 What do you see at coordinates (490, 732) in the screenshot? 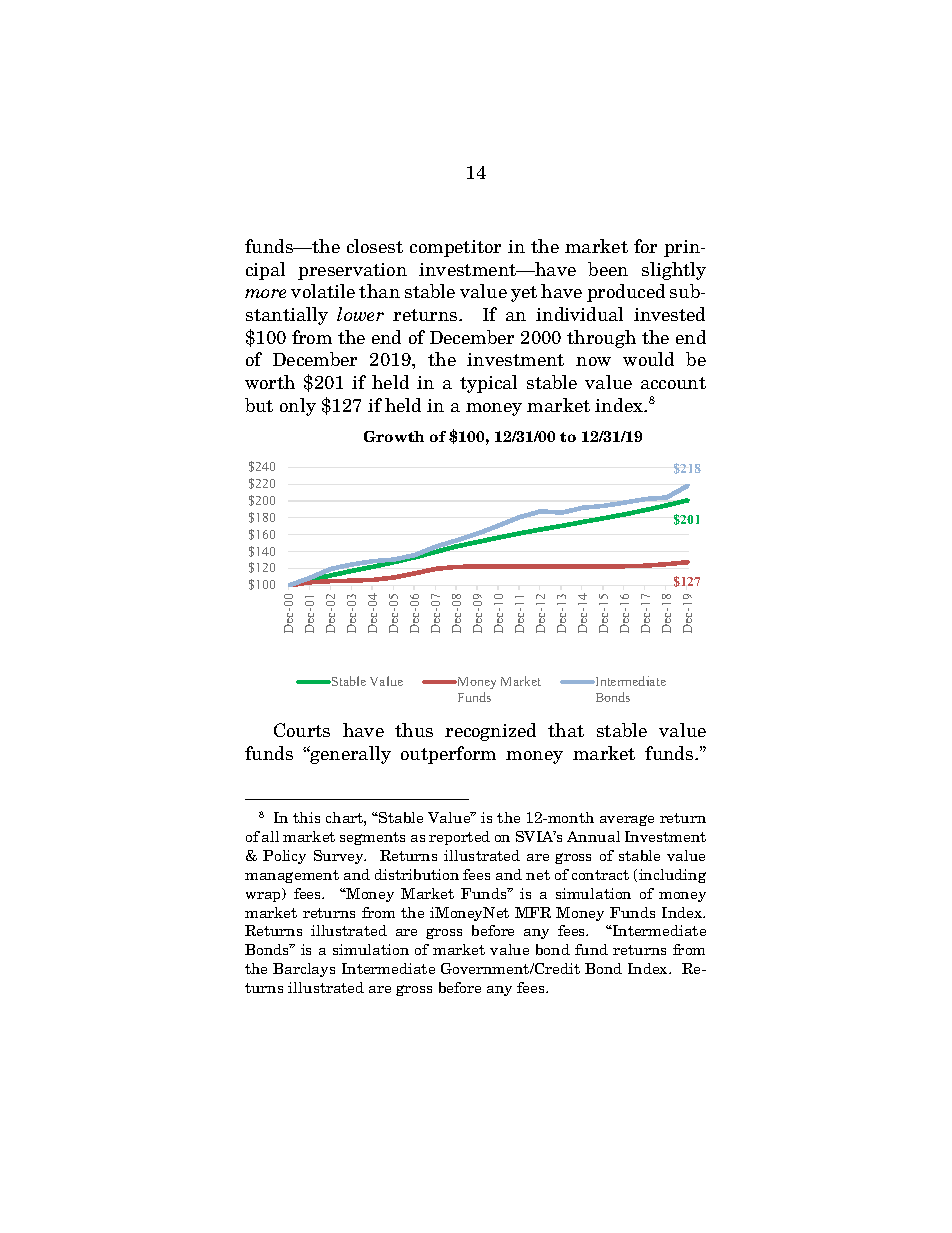
I see `recognized` at bounding box center [490, 732].
